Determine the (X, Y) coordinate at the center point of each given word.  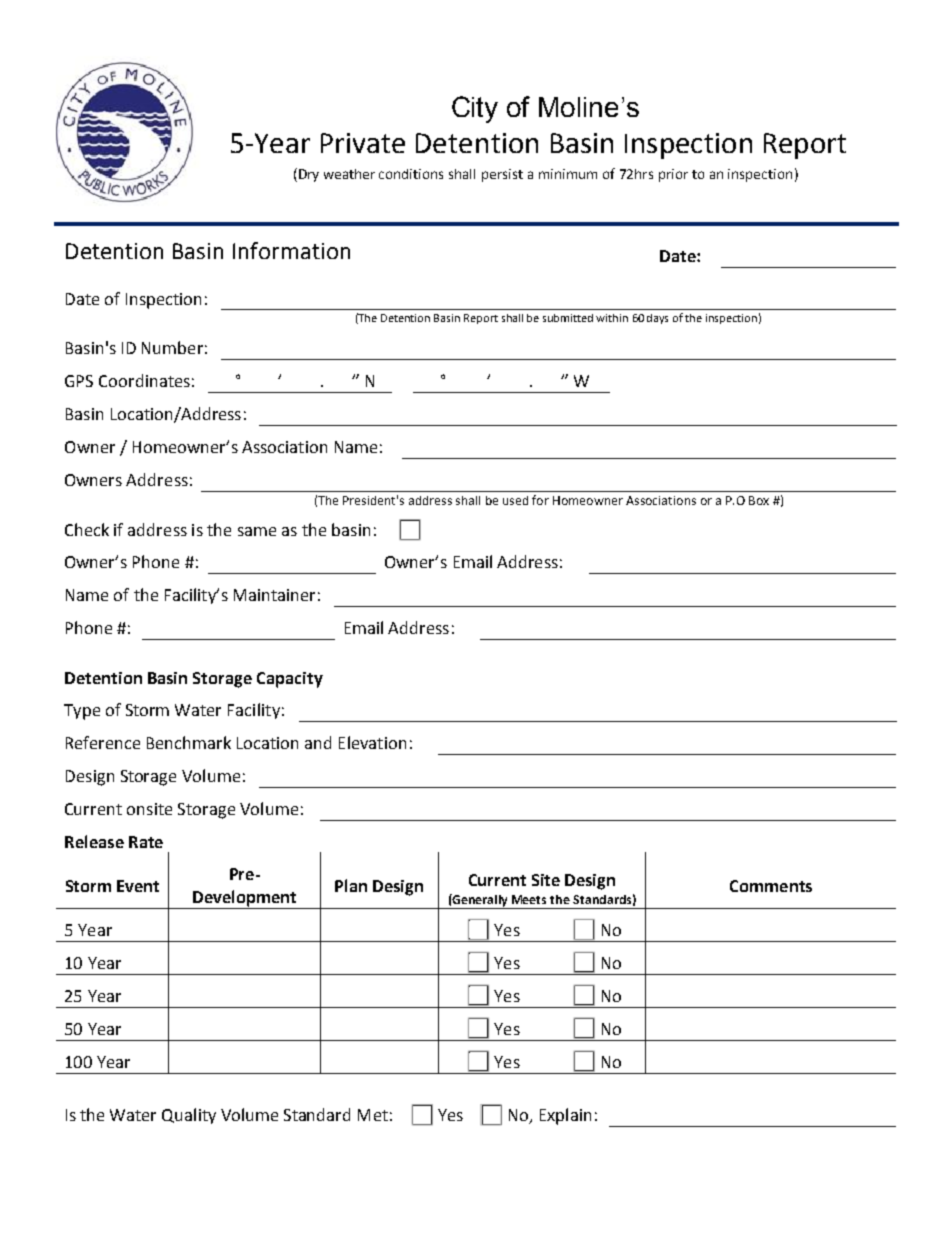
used (515, 500)
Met (373, 1115)
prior (673, 175)
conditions (411, 174)
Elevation (372, 742)
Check (87, 529)
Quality (189, 1116)
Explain (565, 1116)
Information (291, 250)
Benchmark (189, 742)
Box (759, 500)
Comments (771, 886)
